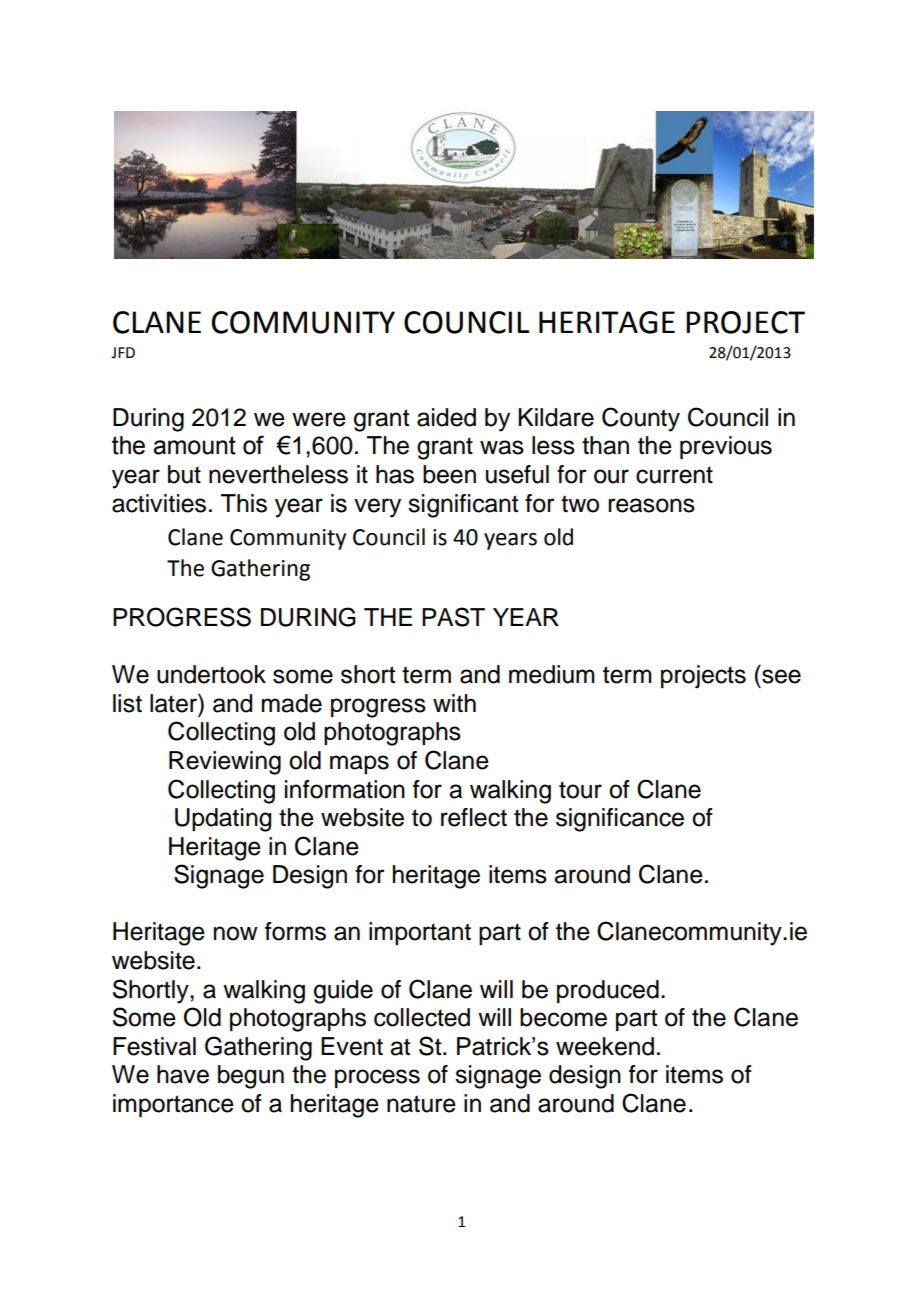  I want to click on maps, so click(359, 764).
